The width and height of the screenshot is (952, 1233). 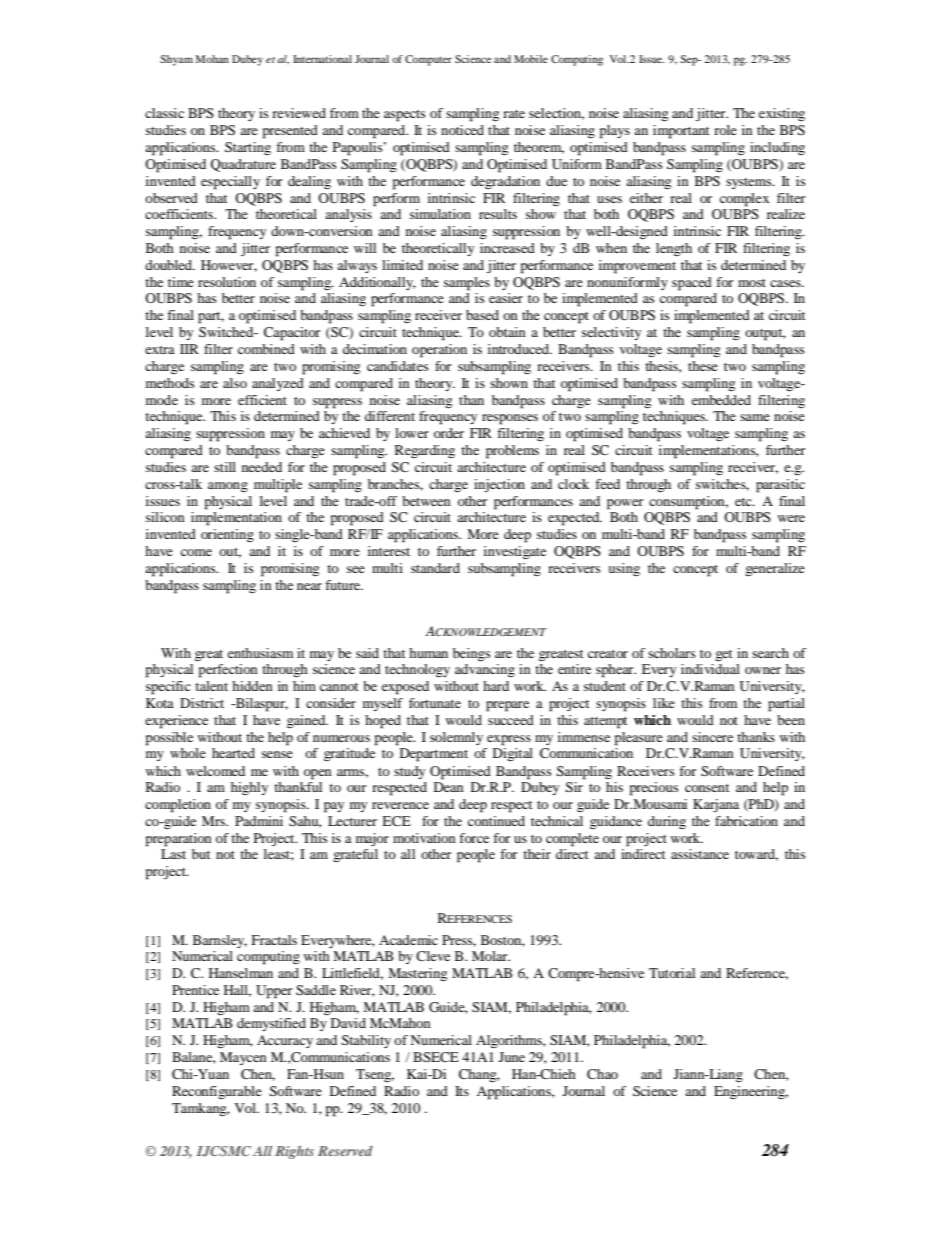 I want to click on Mohan, so click(x=212, y=59).
